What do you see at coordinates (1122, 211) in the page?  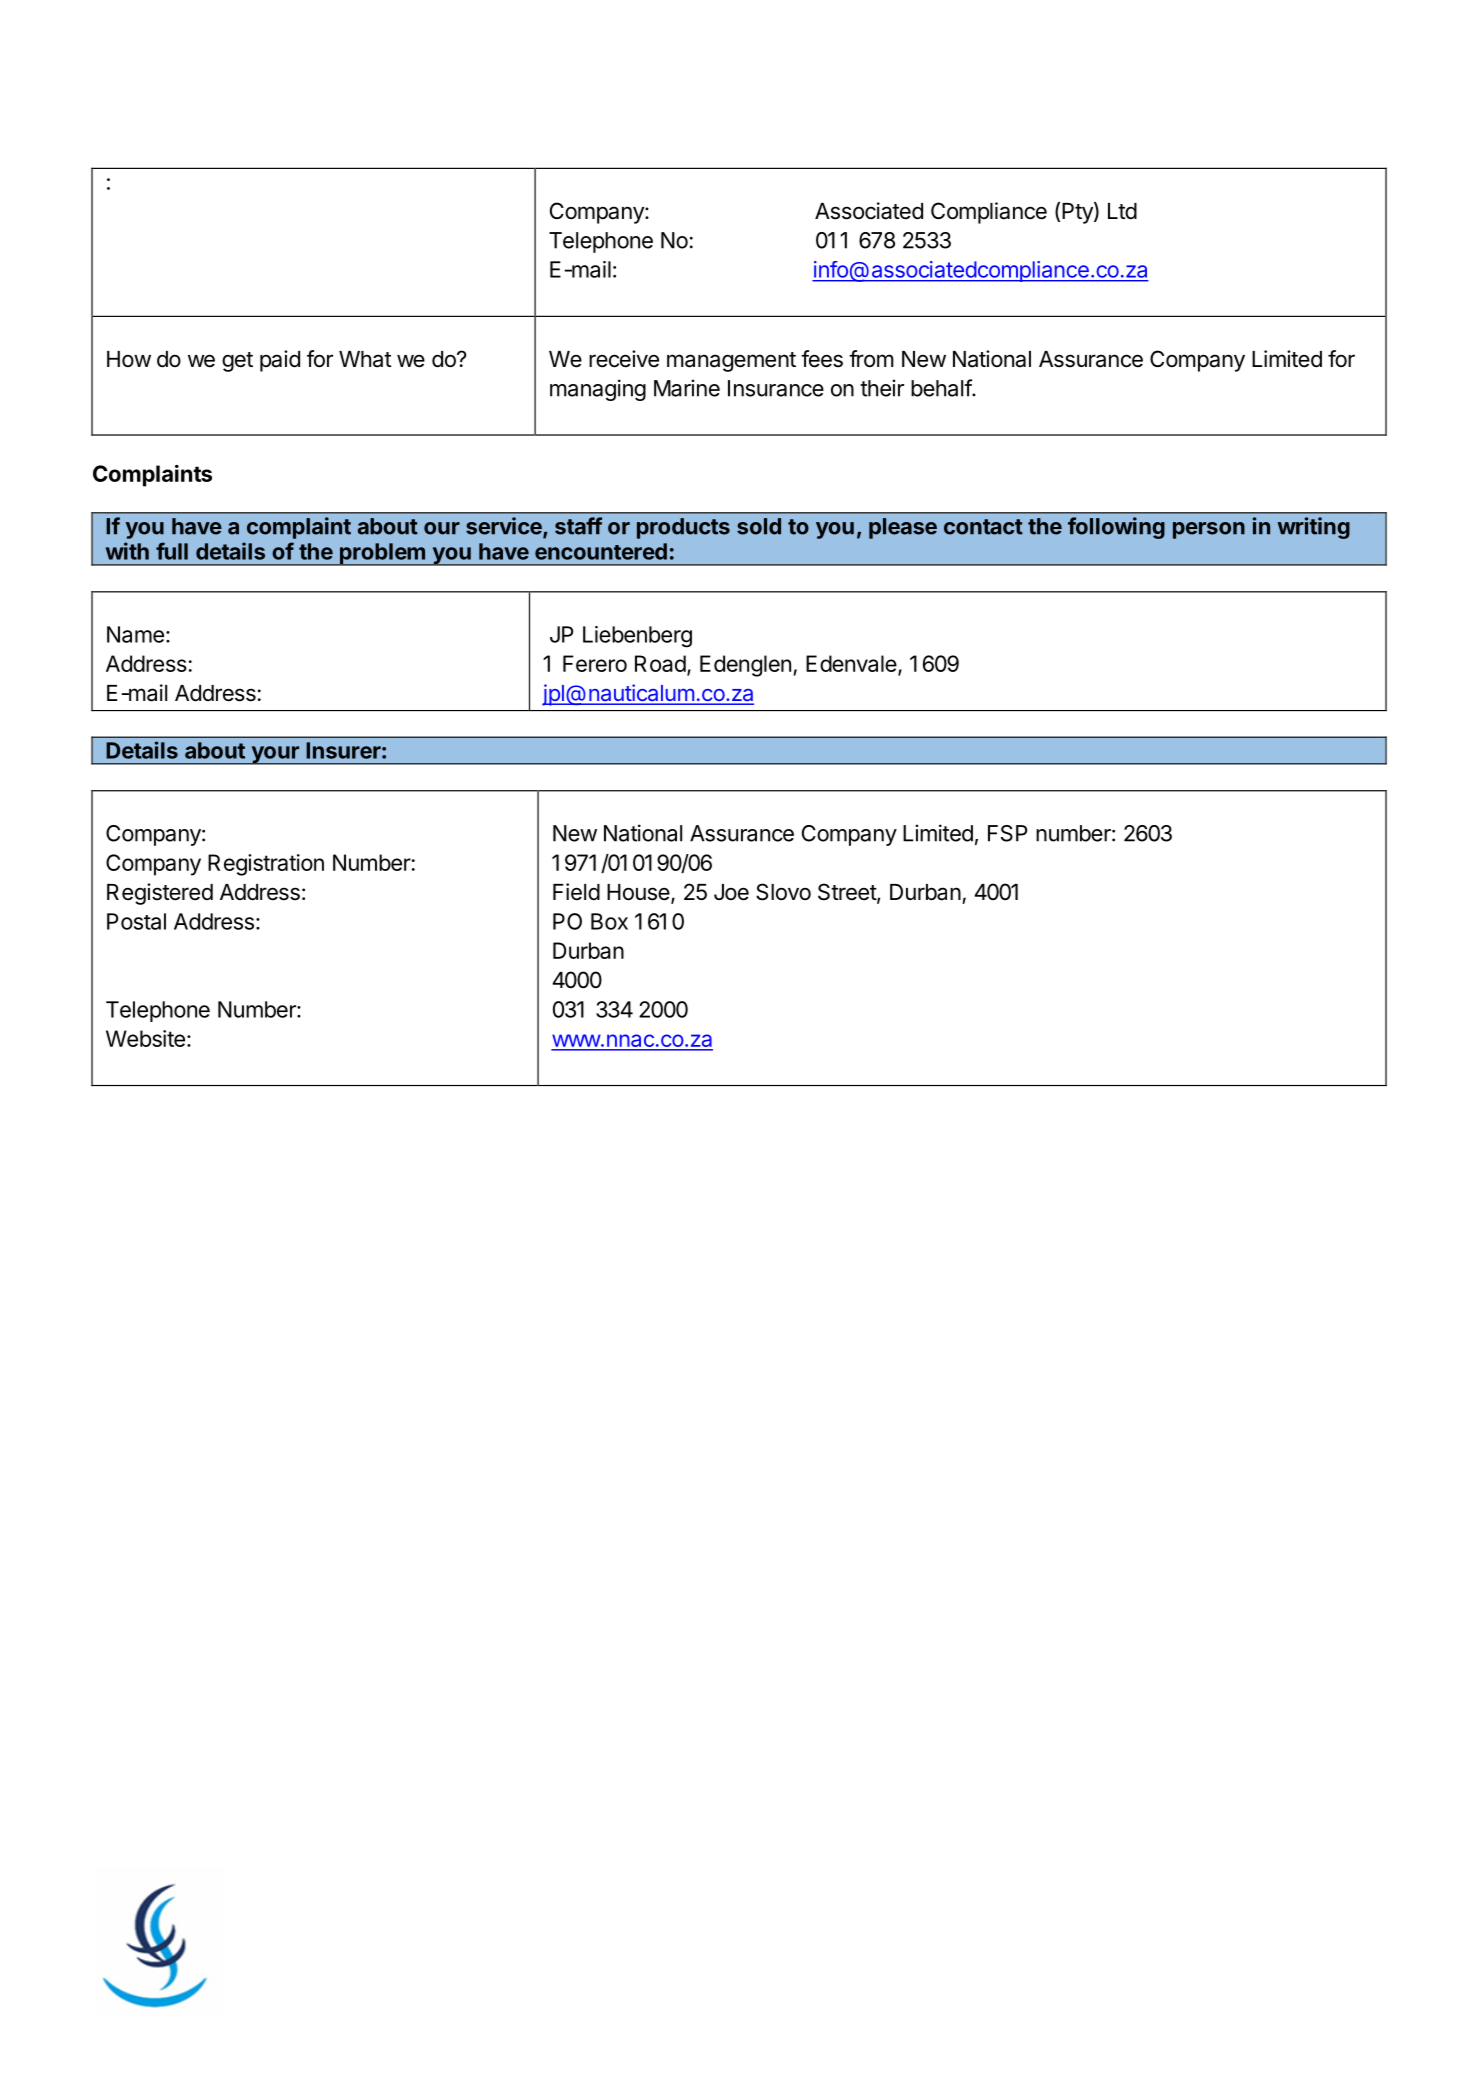 I see `Ltd` at bounding box center [1122, 211].
